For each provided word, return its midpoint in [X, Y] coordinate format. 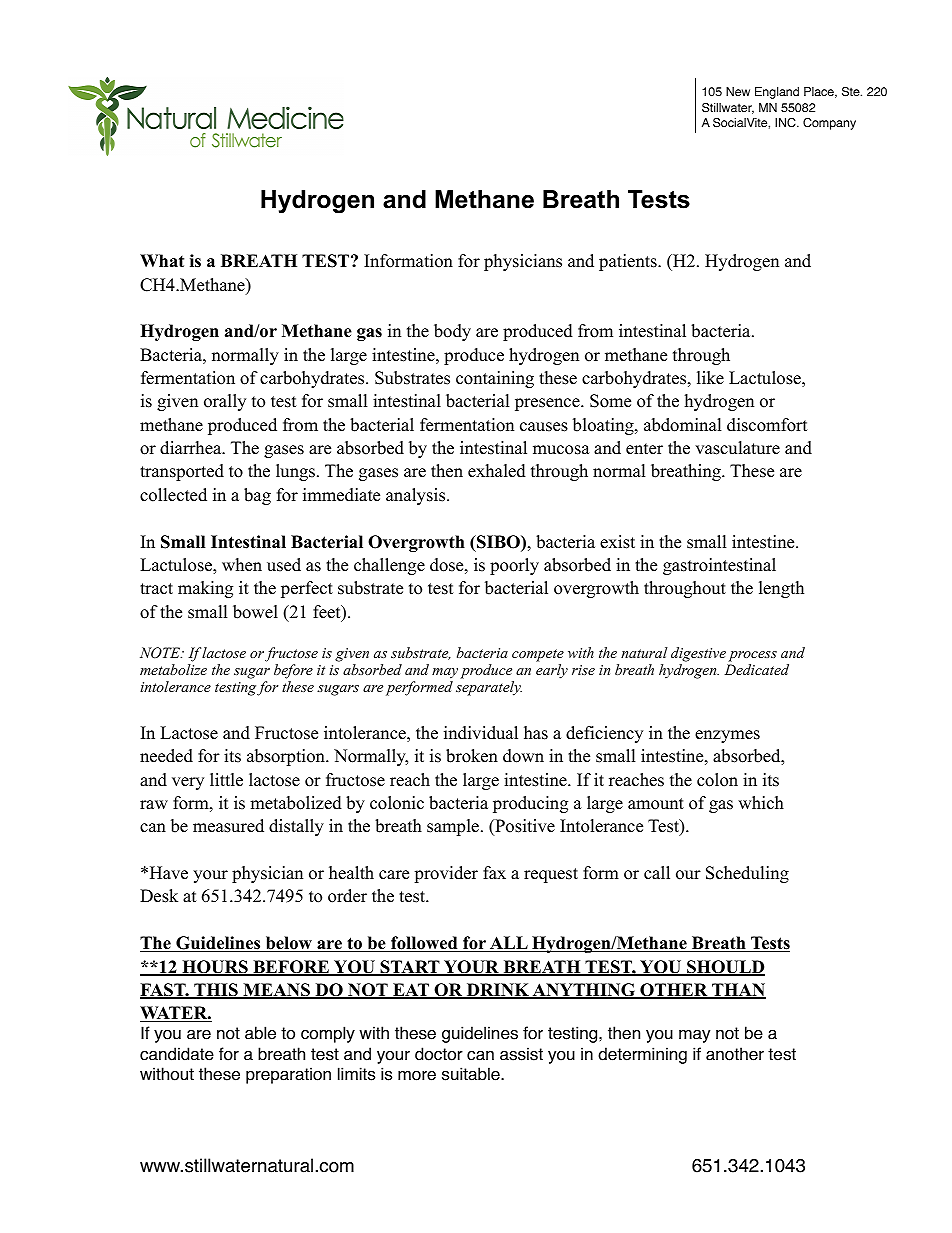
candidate [177, 1054]
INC [786, 123]
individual [481, 733]
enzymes [727, 736]
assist [521, 1054]
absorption [287, 757]
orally [225, 402]
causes [544, 427]
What [162, 260]
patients [629, 262]
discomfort [767, 425]
